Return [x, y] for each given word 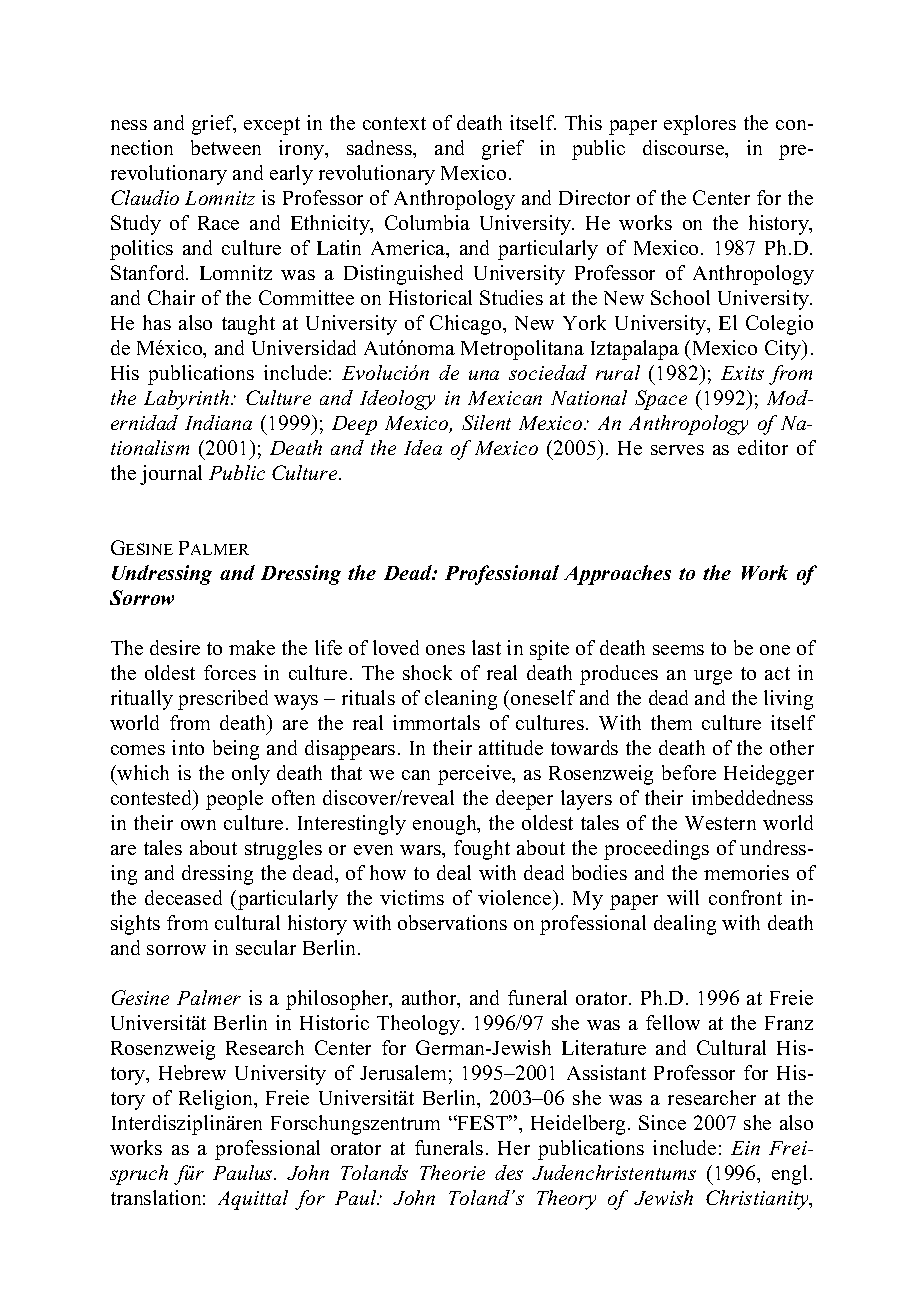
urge [713, 677]
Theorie [452, 1172]
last [486, 647]
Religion [217, 1100]
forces [230, 672]
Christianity [758, 1200]
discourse [685, 149]
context [394, 123]
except [272, 126]
